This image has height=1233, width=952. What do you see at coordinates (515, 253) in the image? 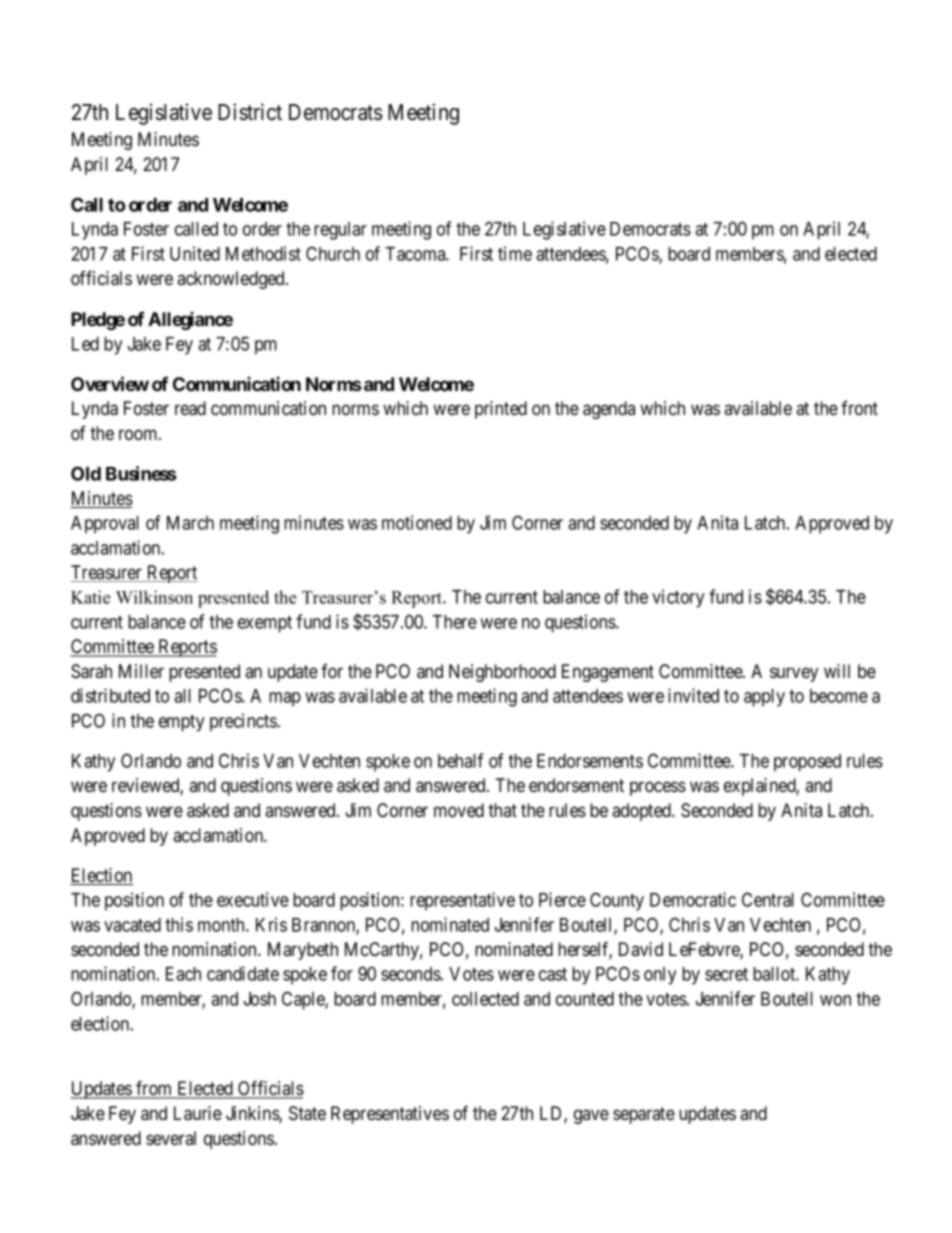
I see `time` at bounding box center [515, 253].
